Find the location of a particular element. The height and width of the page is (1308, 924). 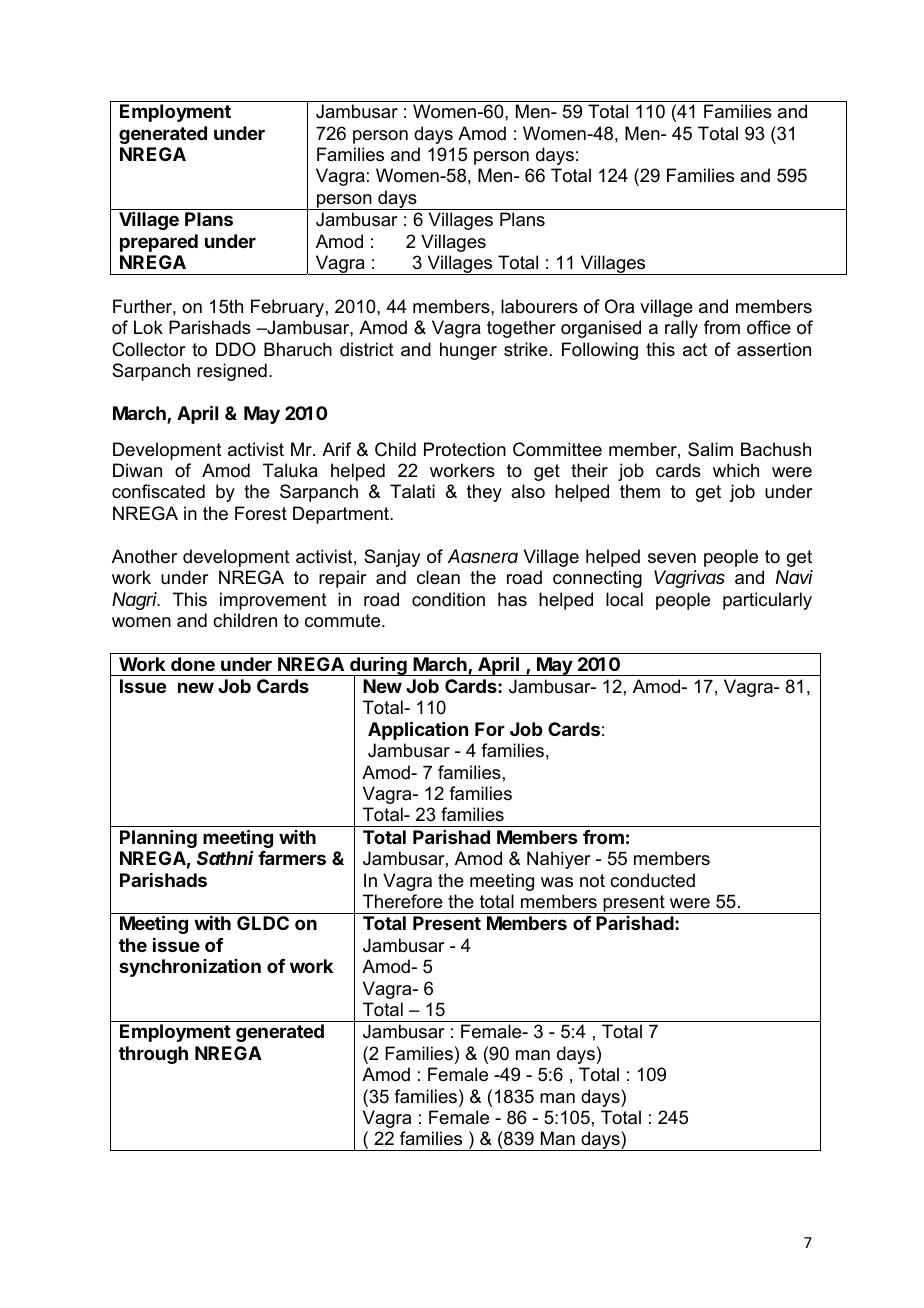

condition is located at coordinates (448, 599).
